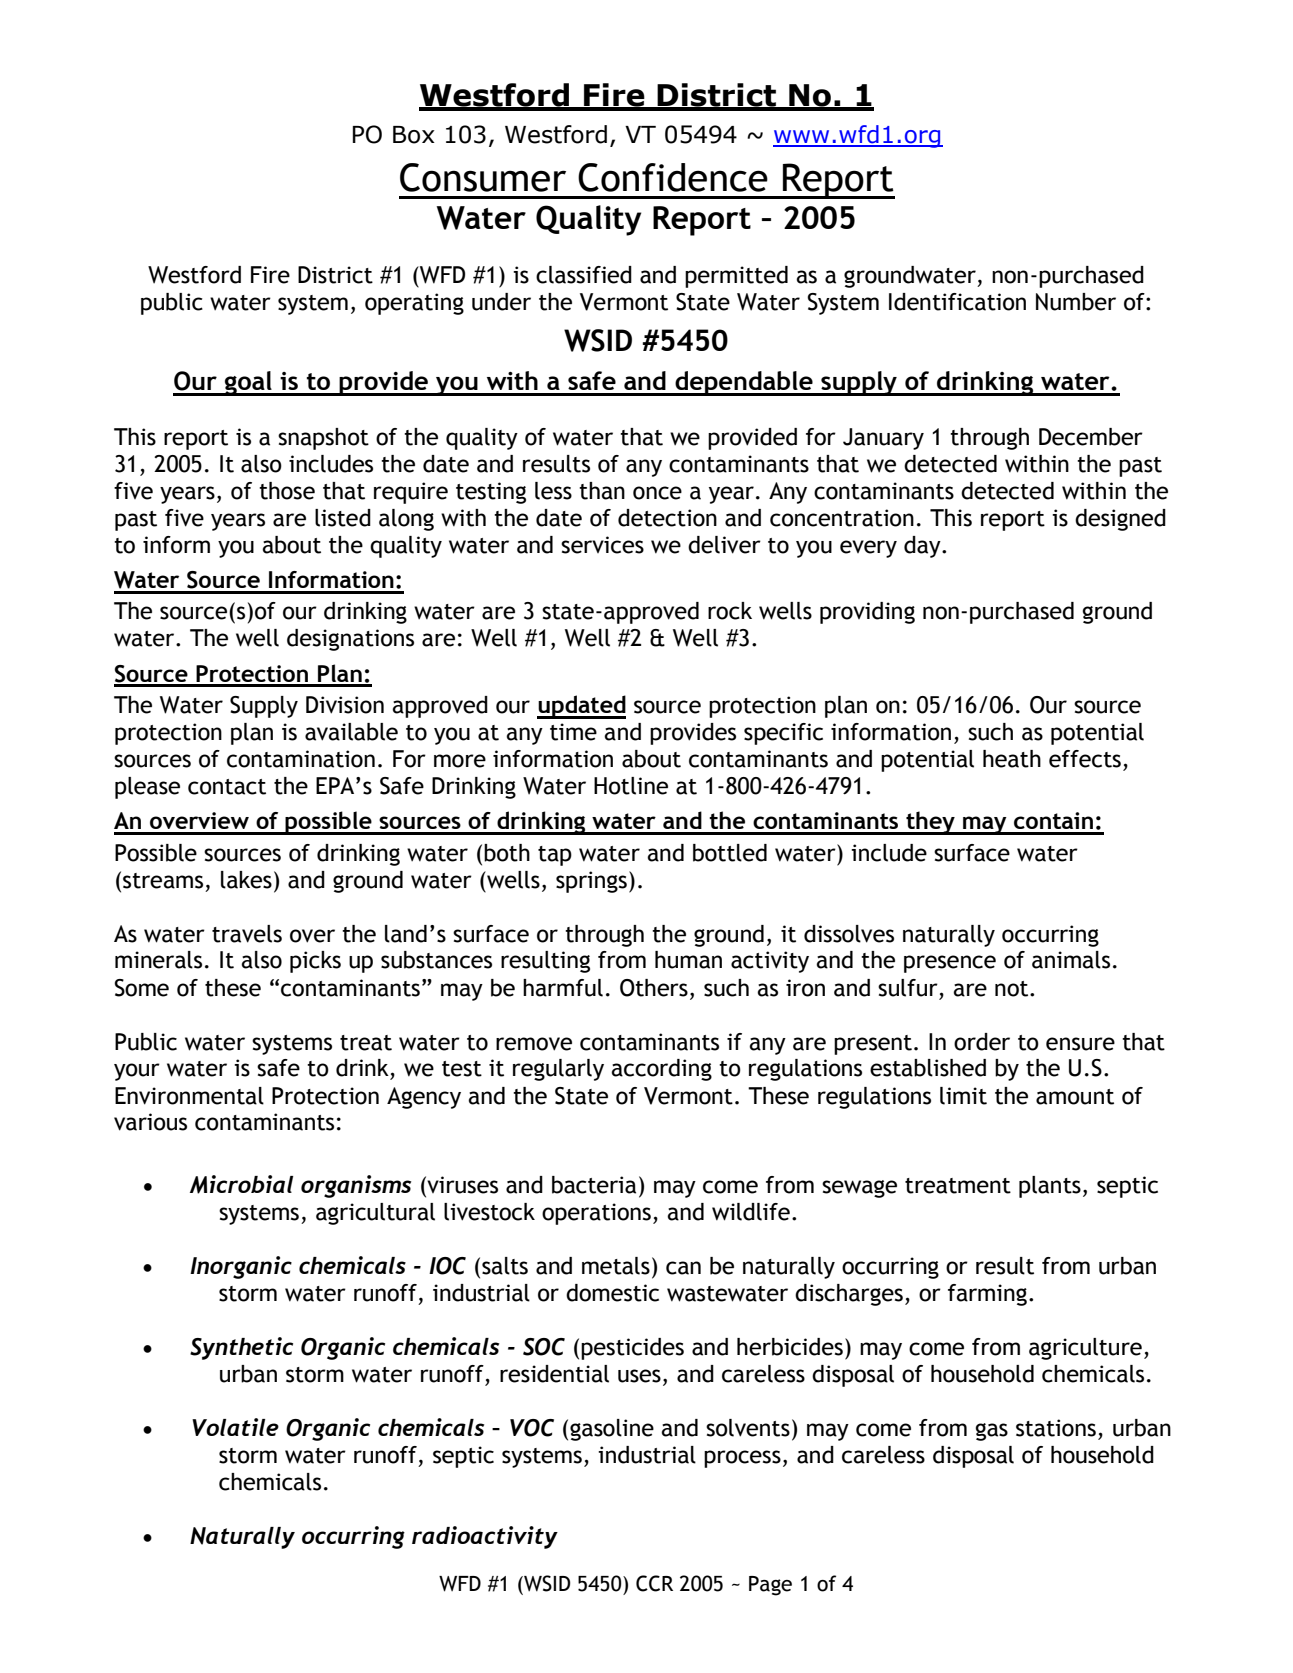 The height and width of the screenshot is (1673, 1293). What do you see at coordinates (673, 177) in the screenshot?
I see `Confidence` at bounding box center [673, 177].
